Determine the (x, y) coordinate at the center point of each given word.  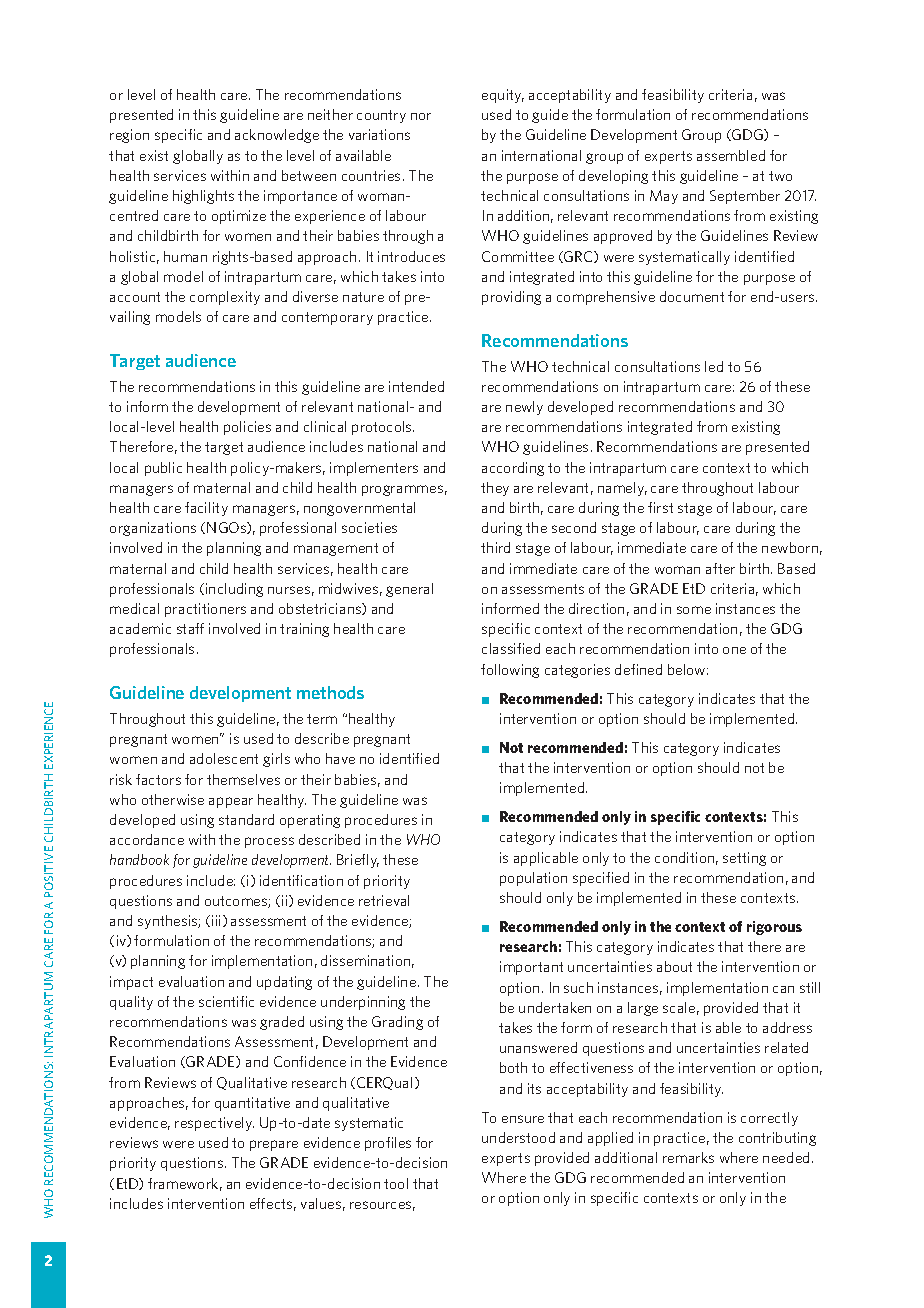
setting (744, 859)
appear (231, 802)
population (533, 879)
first (660, 507)
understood (518, 1137)
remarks (688, 1157)
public (163, 469)
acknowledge (277, 136)
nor (421, 116)
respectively (214, 1124)
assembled (731, 155)
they (495, 489)
